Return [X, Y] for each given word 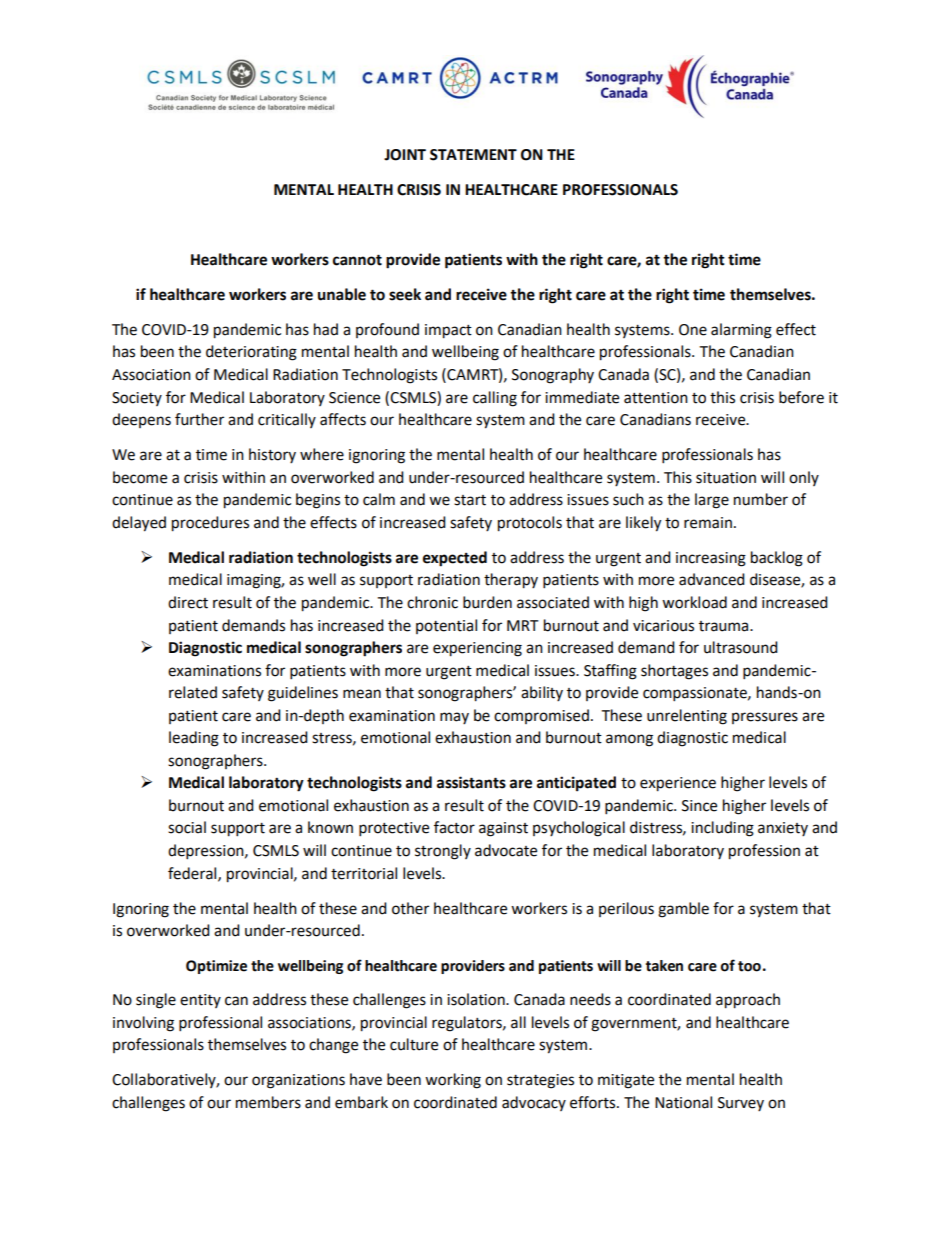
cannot [357, 260]
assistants [471, 782]
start [470, 500]
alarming [741, 331]
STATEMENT [473, 155]
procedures [210, 524]
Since [699, 806]
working [453, 1081]
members [268, 1102]
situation [726, 478]
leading [194, 739]
